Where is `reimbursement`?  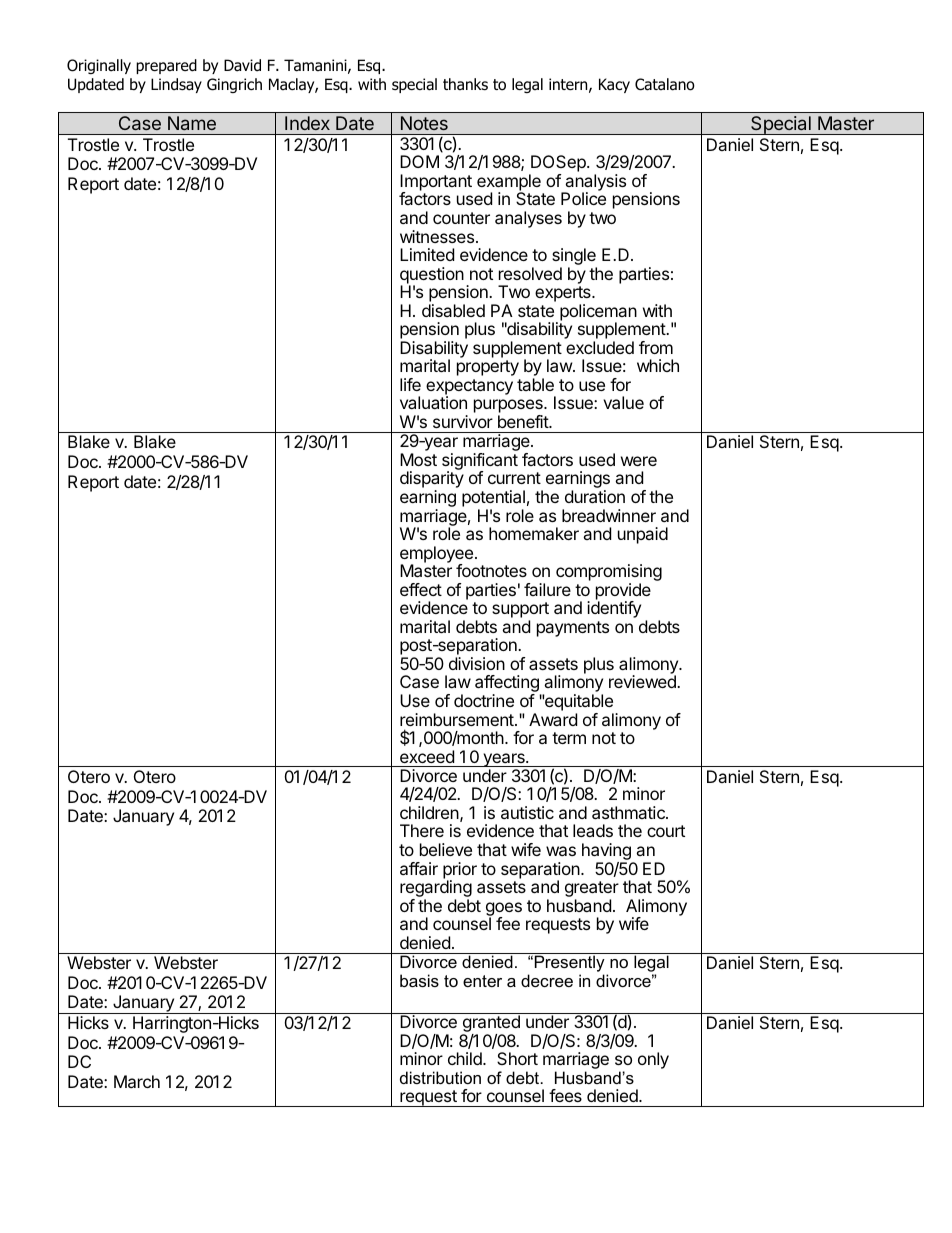 reimbursement is located at coordinates (458, 719).
